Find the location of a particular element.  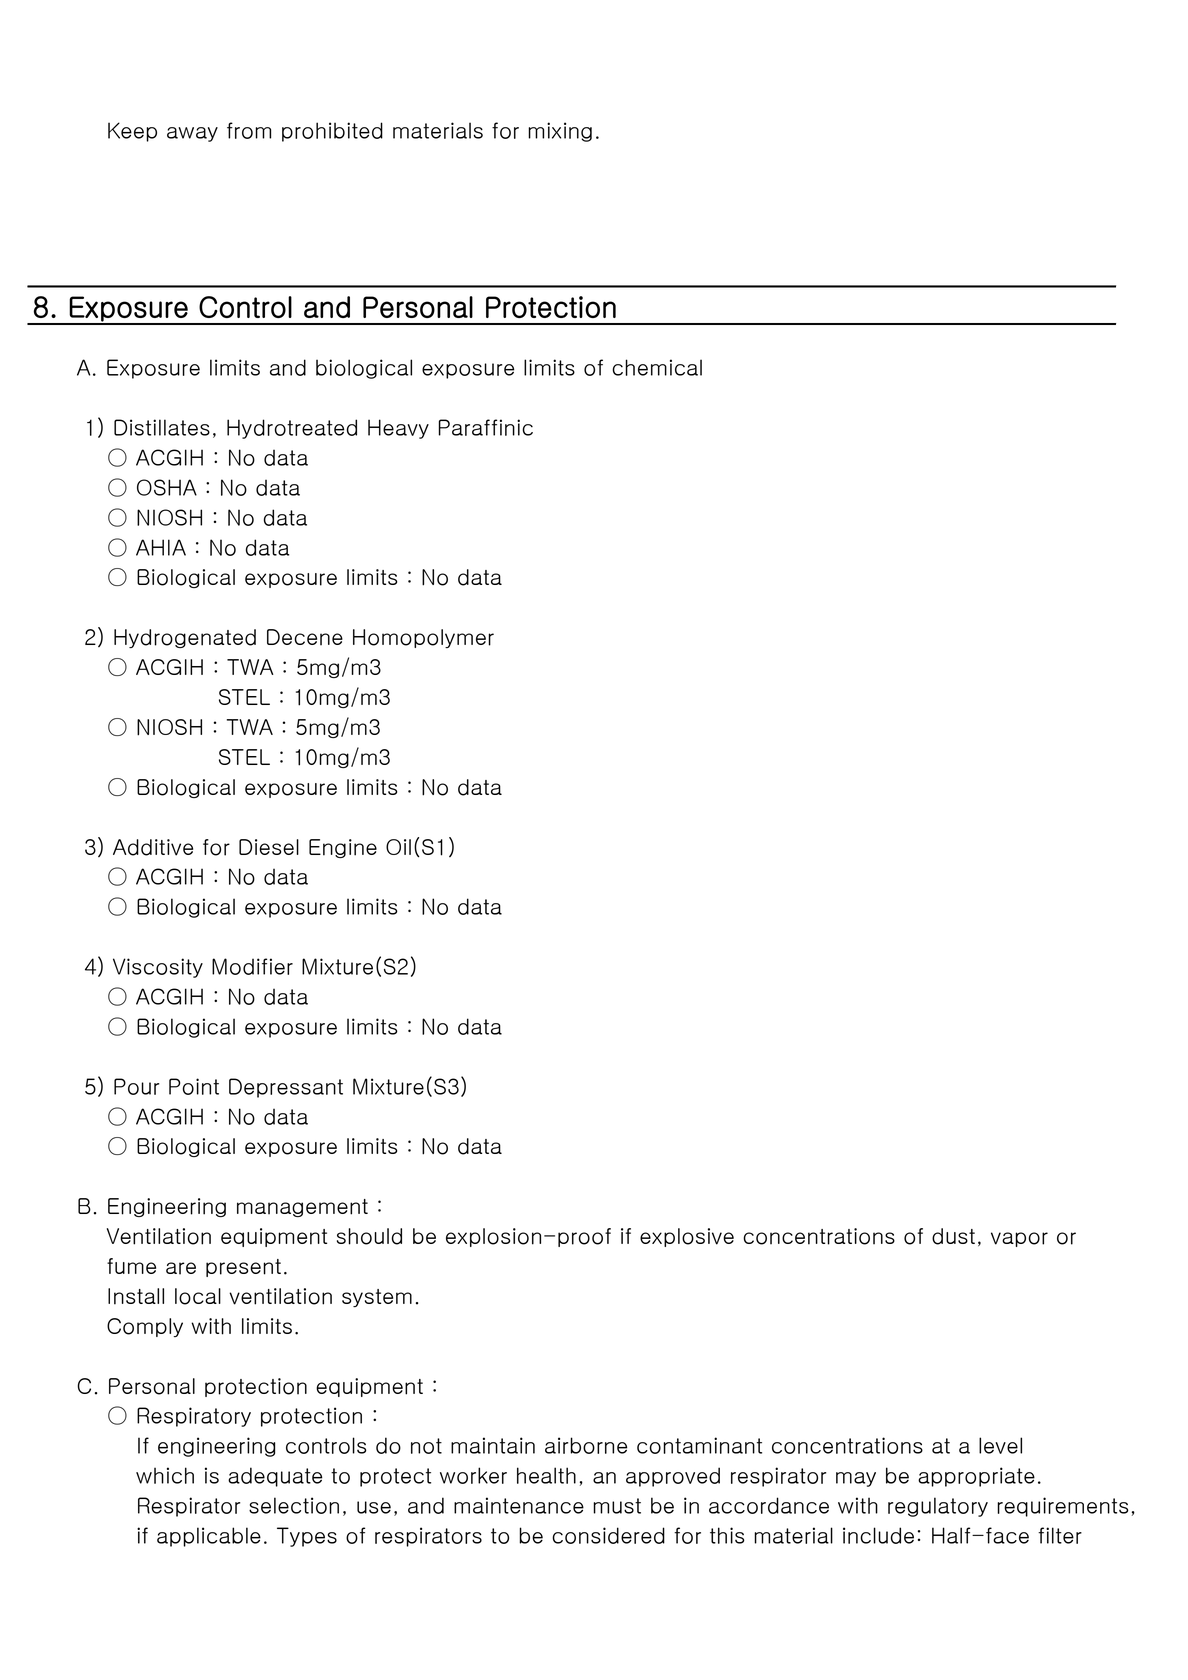

Diesel is located at coordinates (269, 847).
